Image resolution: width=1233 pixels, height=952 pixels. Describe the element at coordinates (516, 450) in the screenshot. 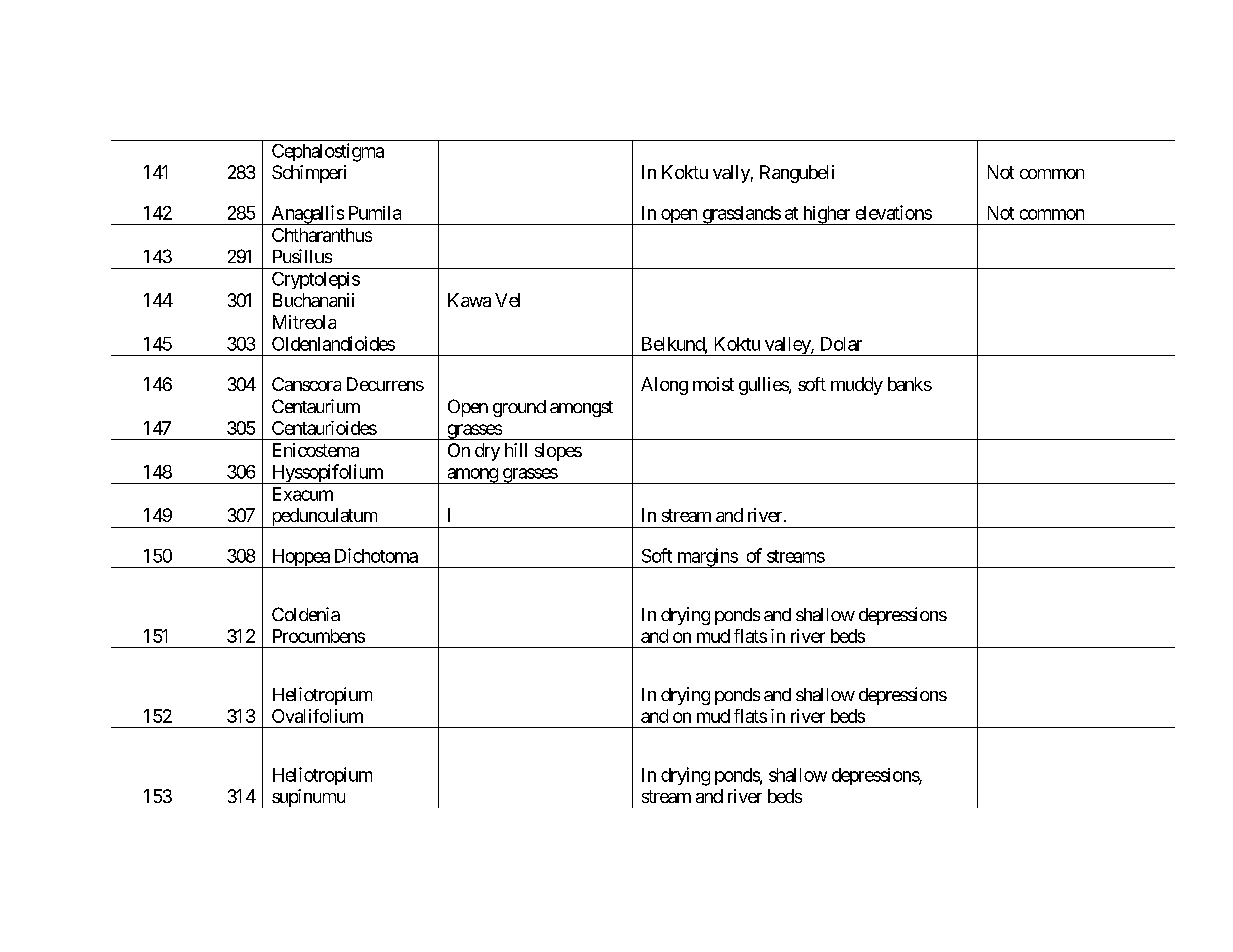

I see `hill` at that location.
